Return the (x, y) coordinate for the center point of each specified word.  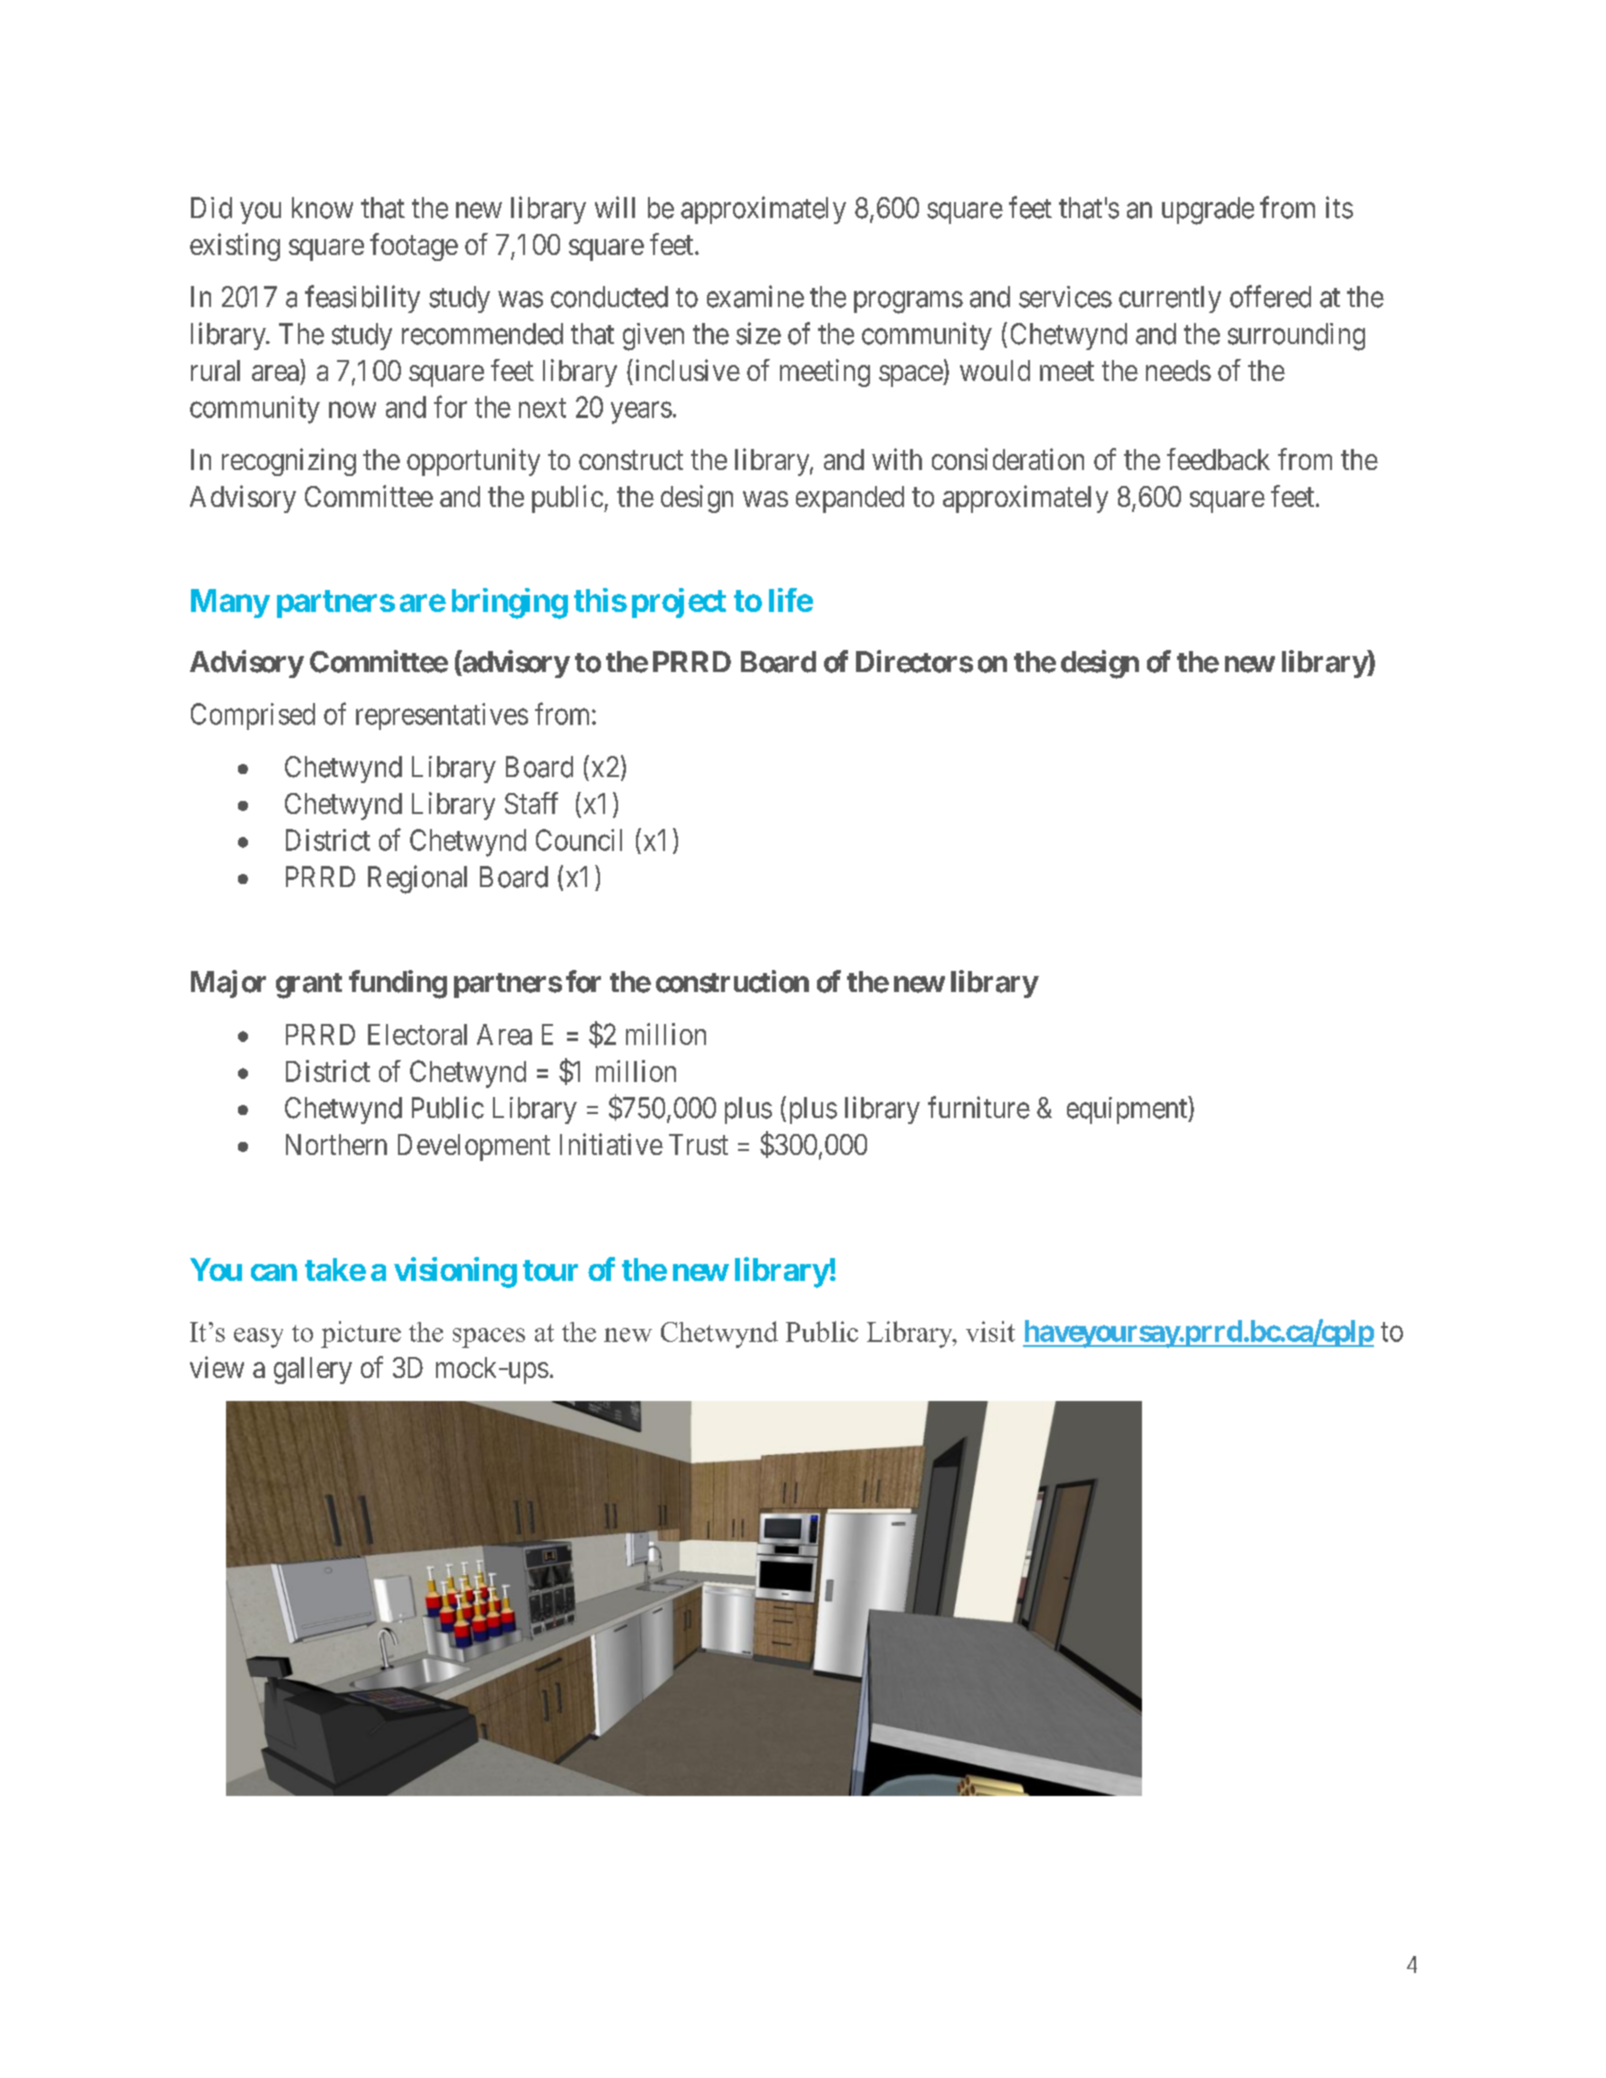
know (322, 208)
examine (755, 296)
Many (230, 603)
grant (309, 986)
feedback (1218, 459)
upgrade (1208, 211)
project (679, 603)
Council (579, 840)
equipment (1128, 1110)
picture (361, 1334)
